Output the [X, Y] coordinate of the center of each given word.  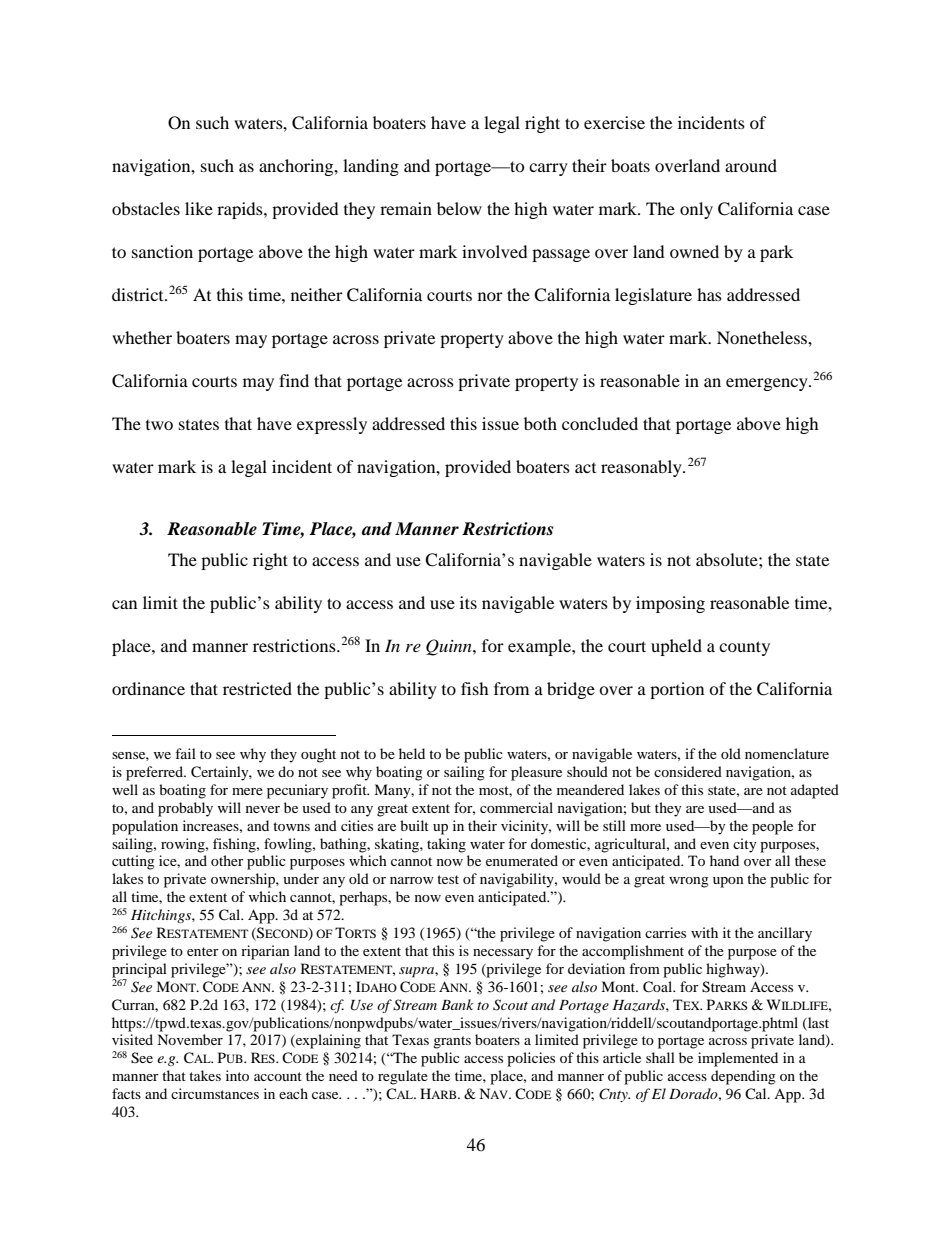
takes [205, 1075]
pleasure [536, 773]
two [159, 425]
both [540, 423]
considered [688, 771]
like [199, 208]
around [751, 165]
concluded [600, 423]
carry [548, 169]
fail [185, 753]
